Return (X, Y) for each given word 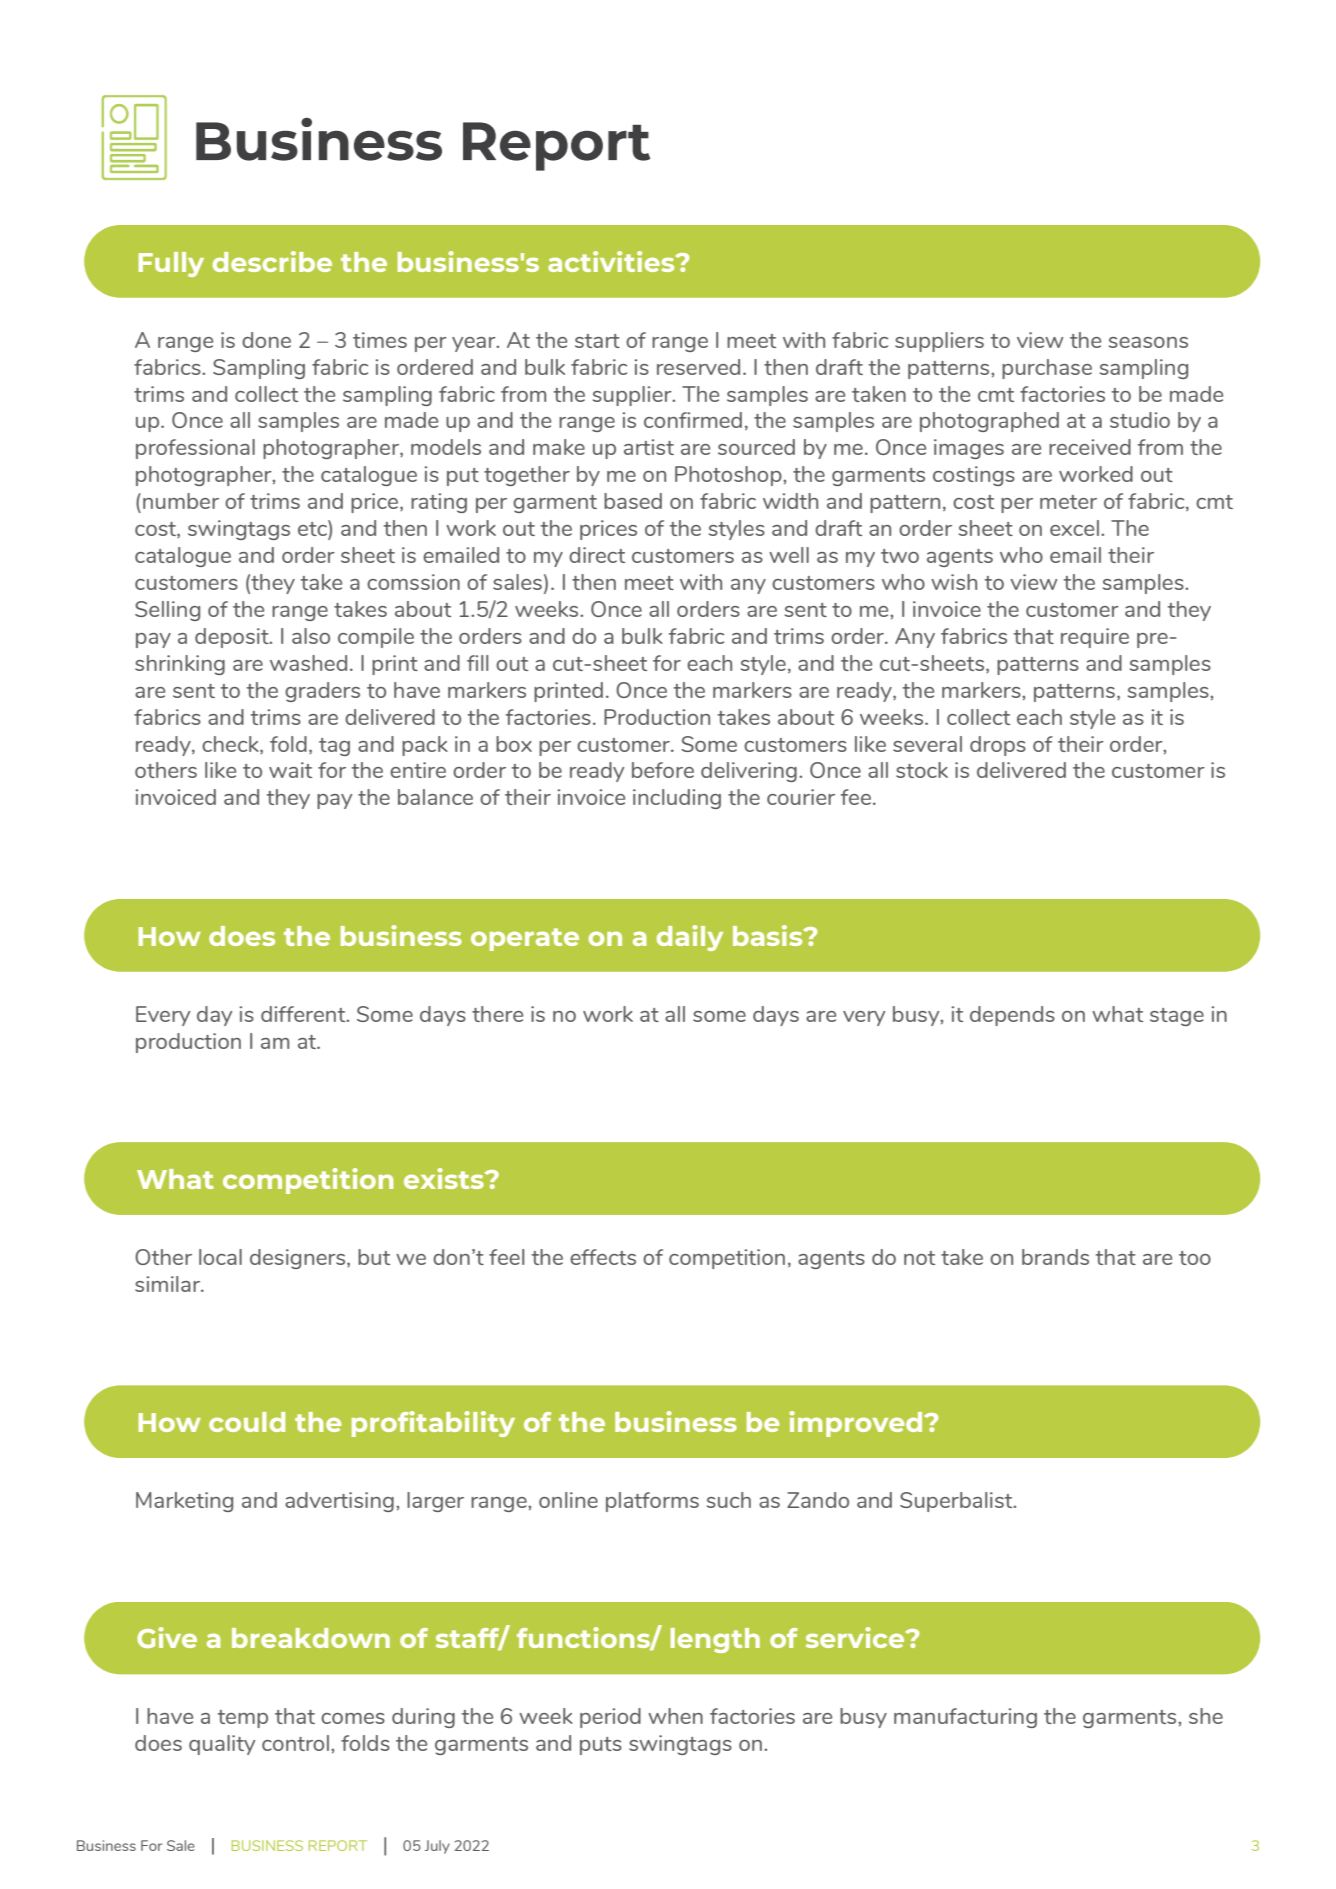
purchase (1047, 369)
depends (1012, 1016)
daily (690, 938)
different (304, 1014)
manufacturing (965, 1718)
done (266, 340)
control (295, 1743)
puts (601, 1746)
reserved (698, 367)
